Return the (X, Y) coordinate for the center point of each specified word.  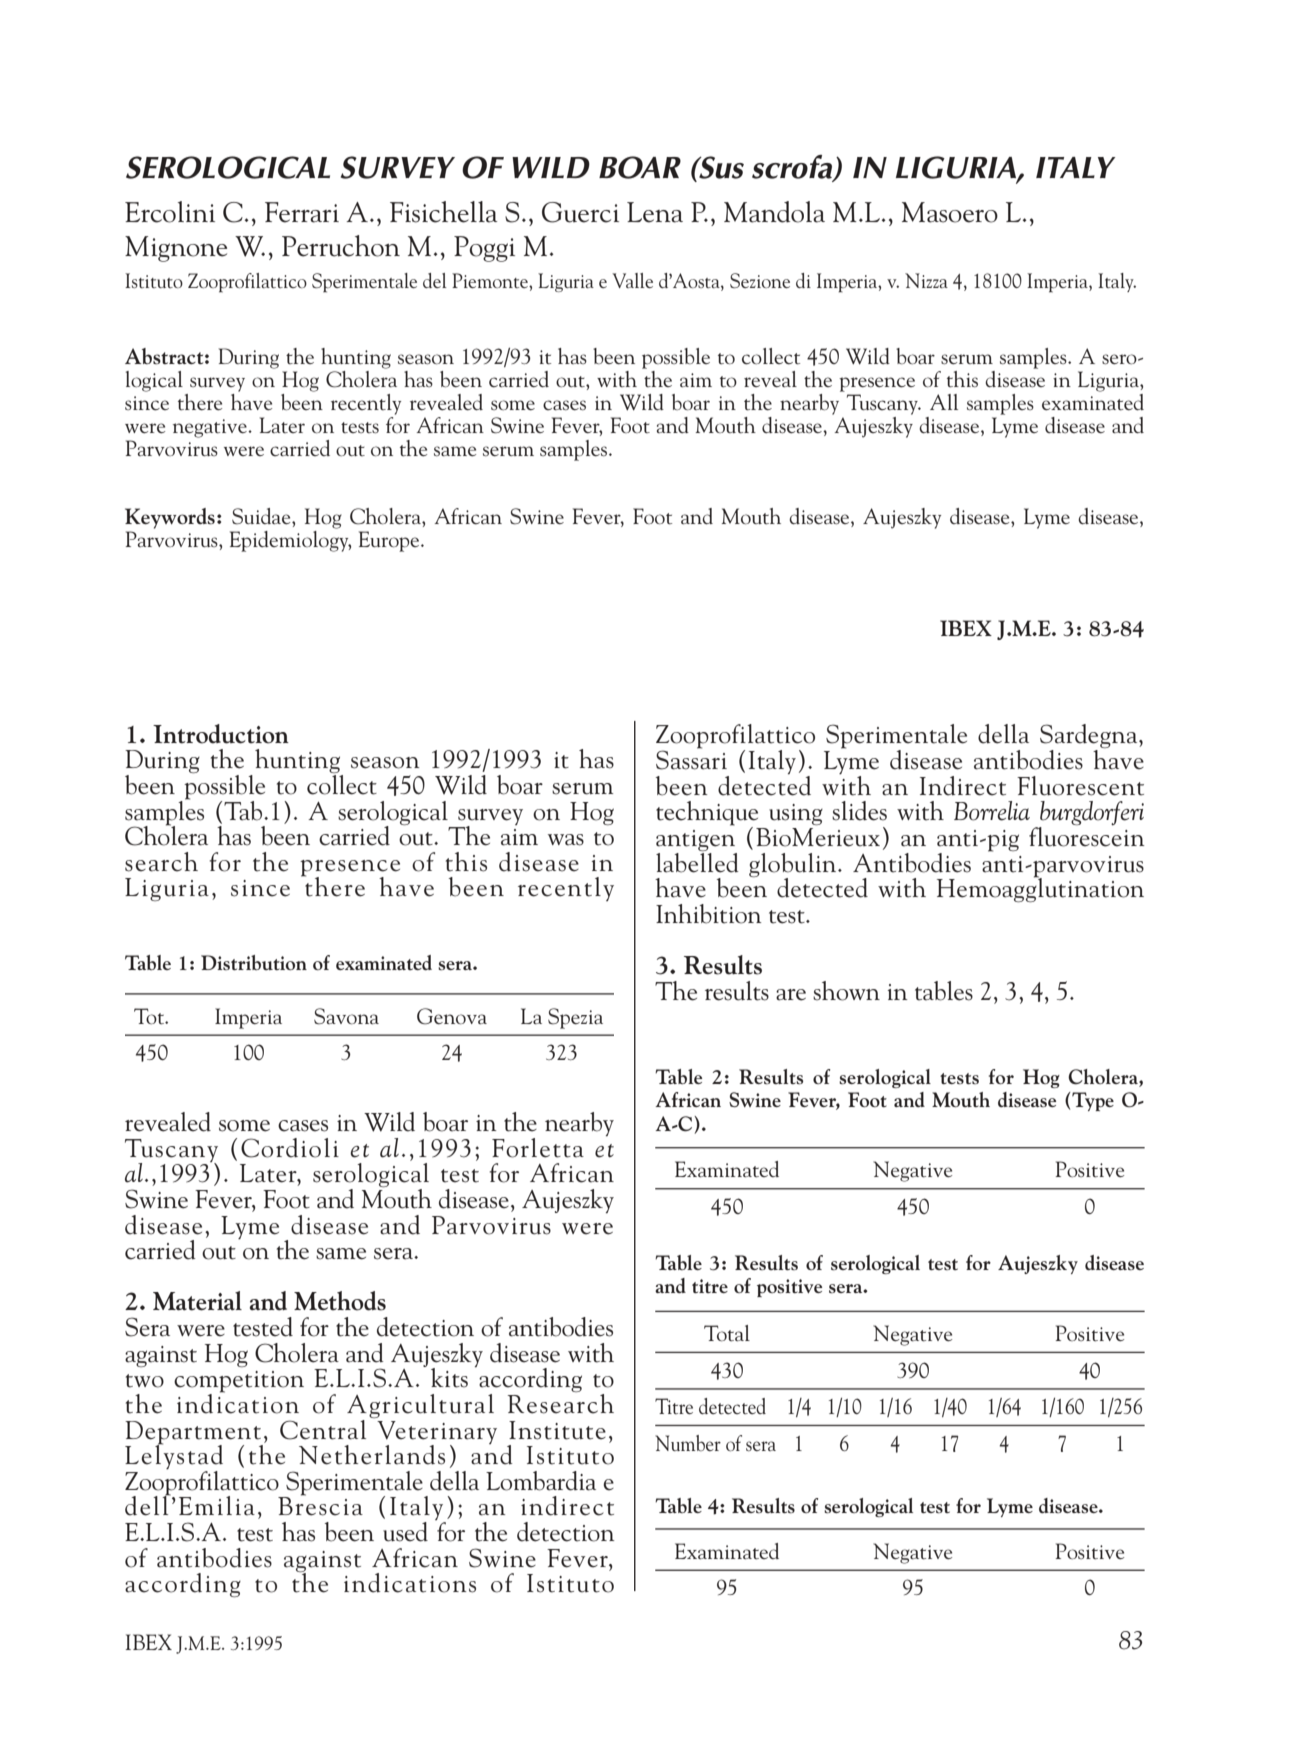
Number (688, 1443)
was (566, 840)
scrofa (793, 168)
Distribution (254, 962)
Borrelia (992, 811)
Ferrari (302, 212)
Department (194, 1433)
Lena (655, 212)
